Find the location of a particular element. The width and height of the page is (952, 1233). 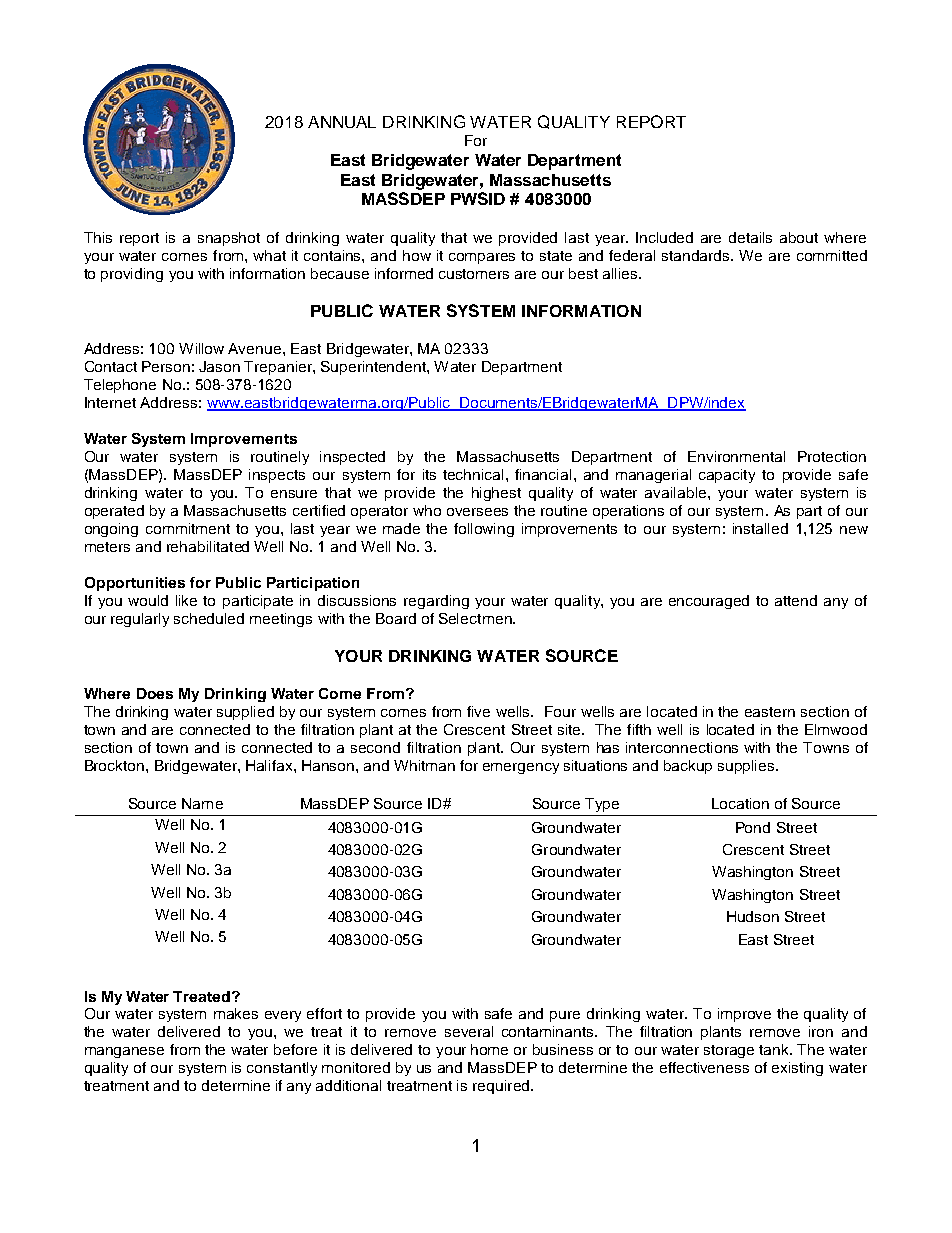

technical is located at coordinates (473, 474).
